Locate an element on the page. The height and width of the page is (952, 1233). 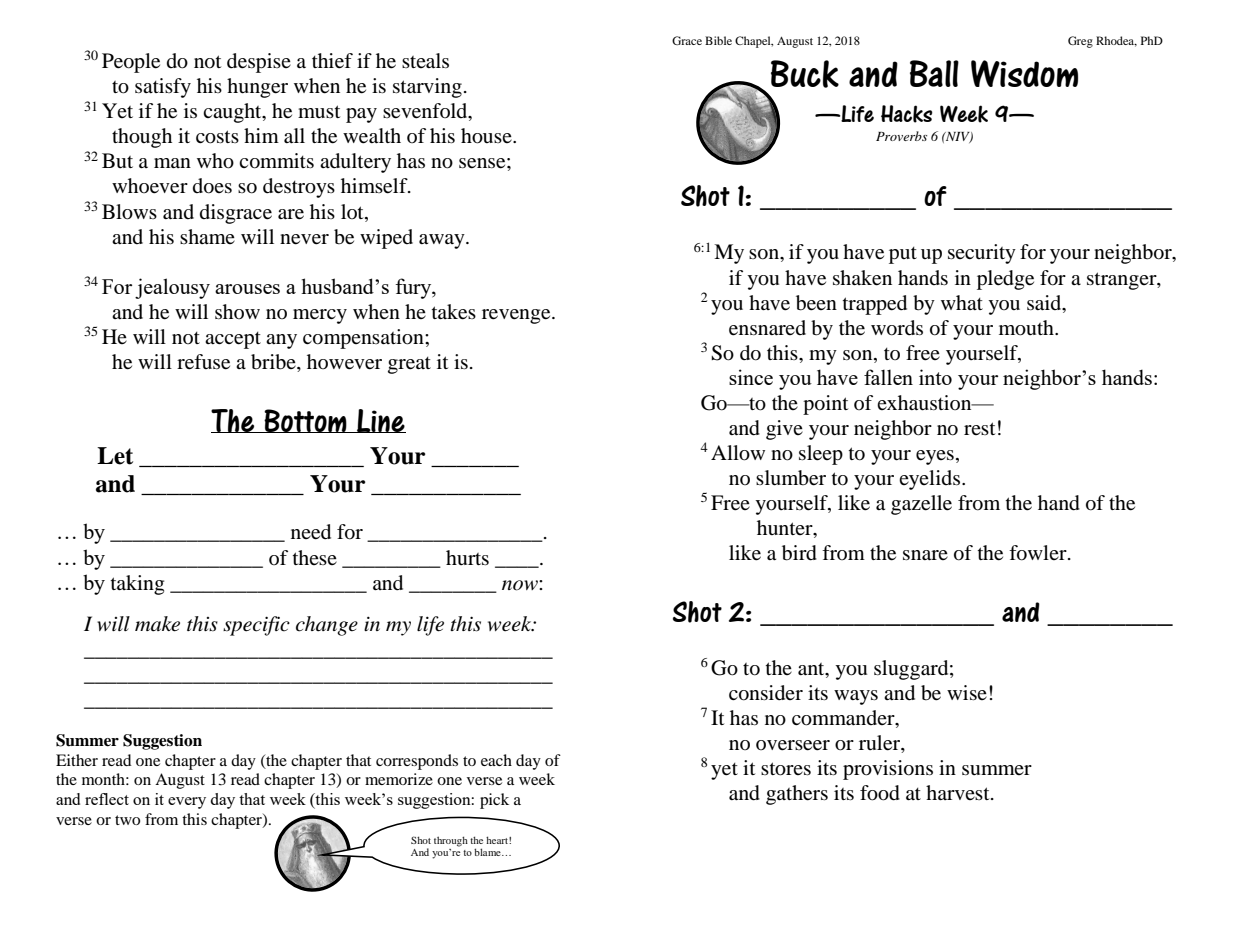
pick is located at coordinates (494, 801).
